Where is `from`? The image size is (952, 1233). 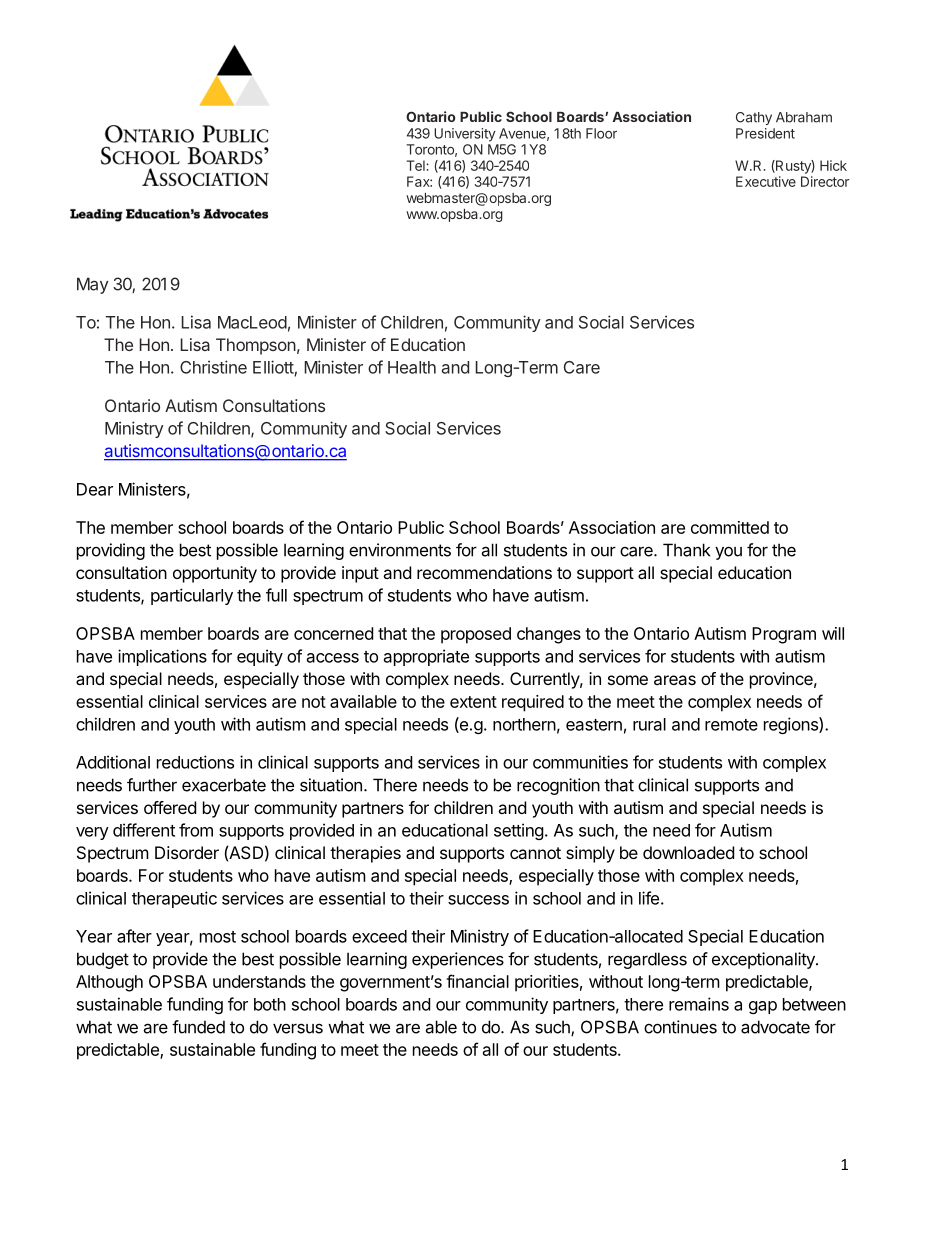 from is located at coordinates (196, 830).
